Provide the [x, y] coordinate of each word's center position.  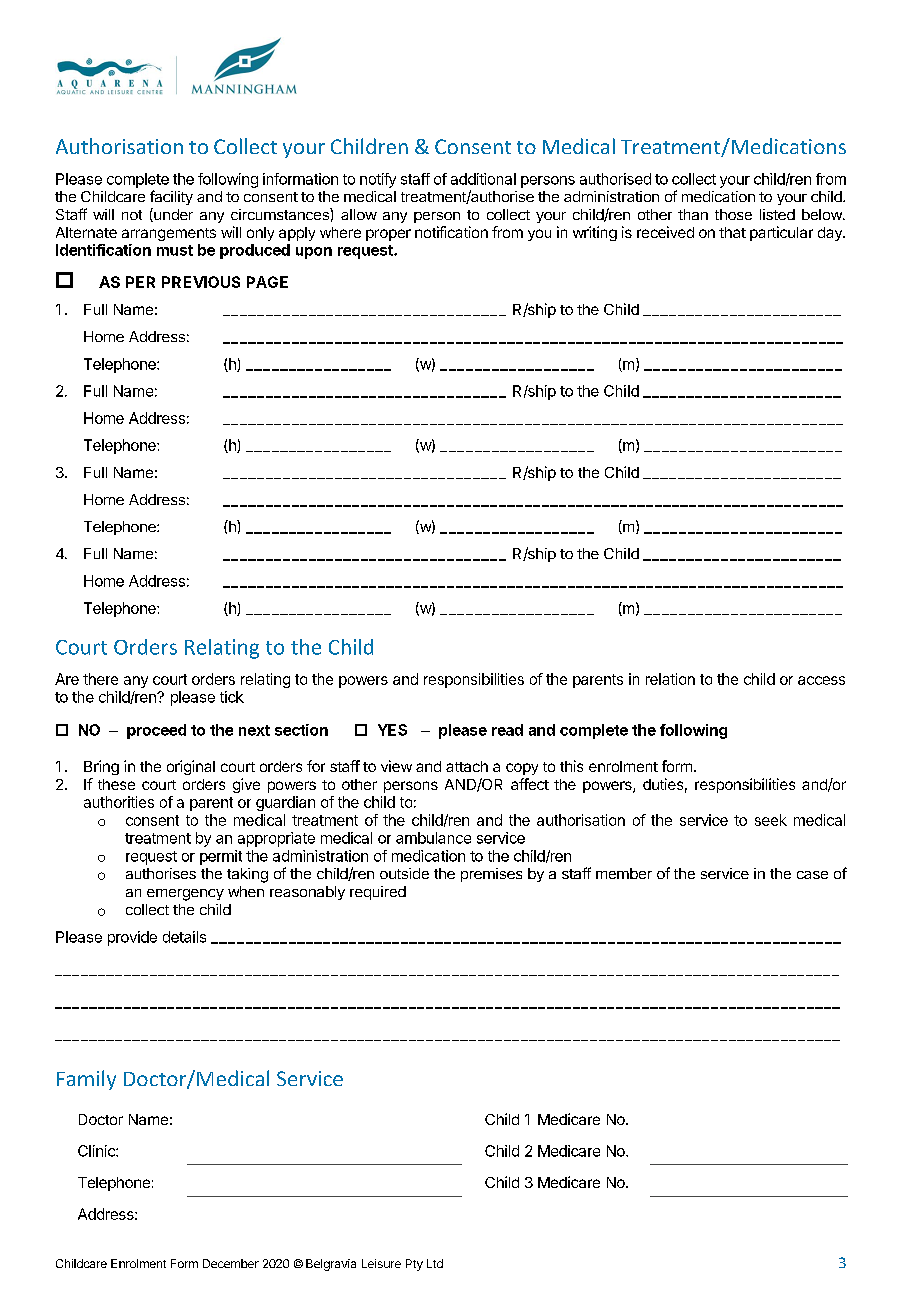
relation [670, 679]
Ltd [435, 1263]
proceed [156, 731]
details [184, 937]
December [231, 1263]
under [172, 215]
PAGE [267, 282]
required [378, 893]
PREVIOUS [201, 282]
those [733, 214]
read [507, 730]
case [812, 875]
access [821, 680]
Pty [414, 1265]
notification [451, 232]
